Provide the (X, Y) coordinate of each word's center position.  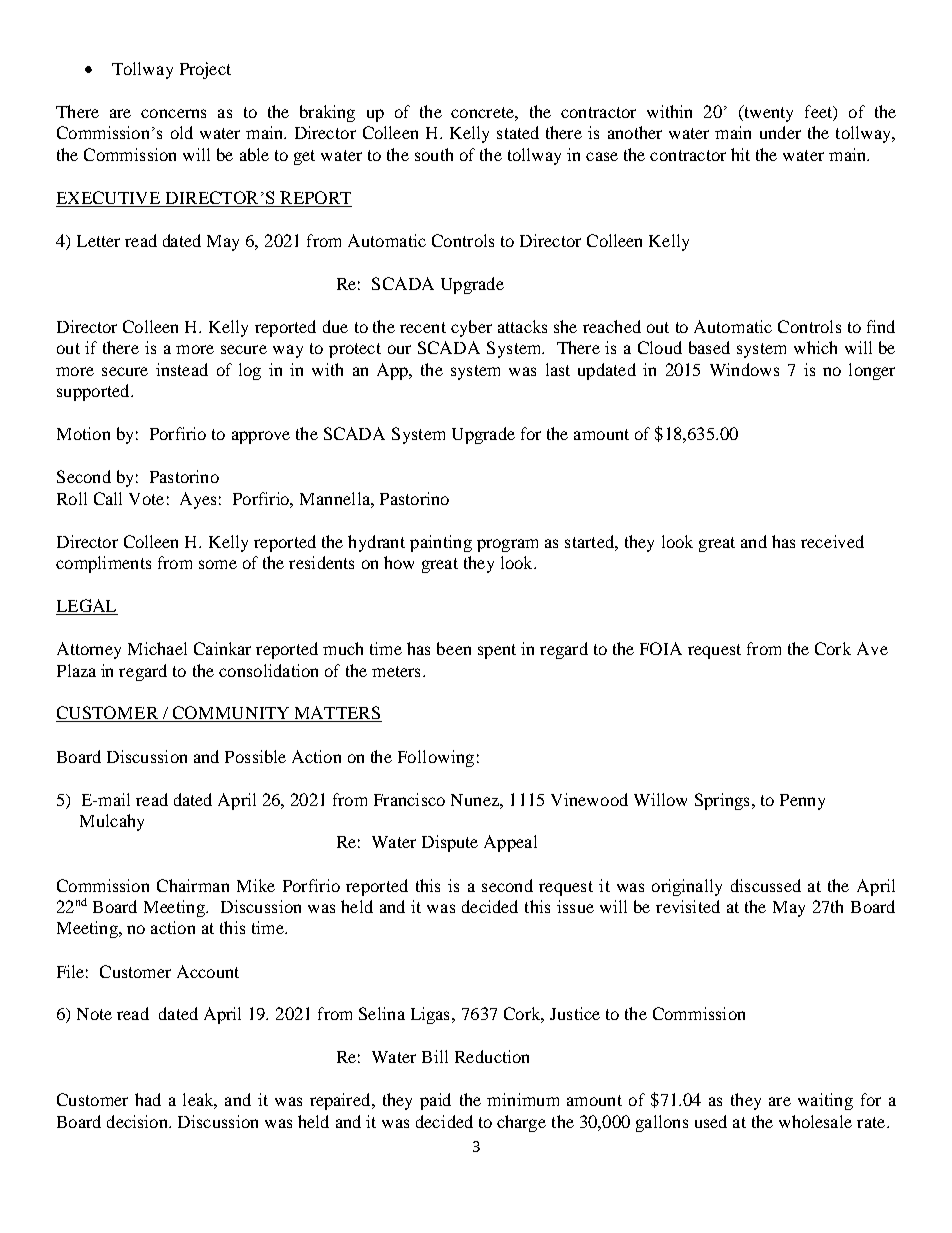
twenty (767, 113)
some (218, 564)
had (148, 1099)
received (832, 541)
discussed (766, 885)
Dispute (450, 843)
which (815, 347)
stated (518, 132)
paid (435, 1101)
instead (182, 369)
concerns (173, 113)
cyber (471, 328)
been (454, 648)
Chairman (193, 885)
